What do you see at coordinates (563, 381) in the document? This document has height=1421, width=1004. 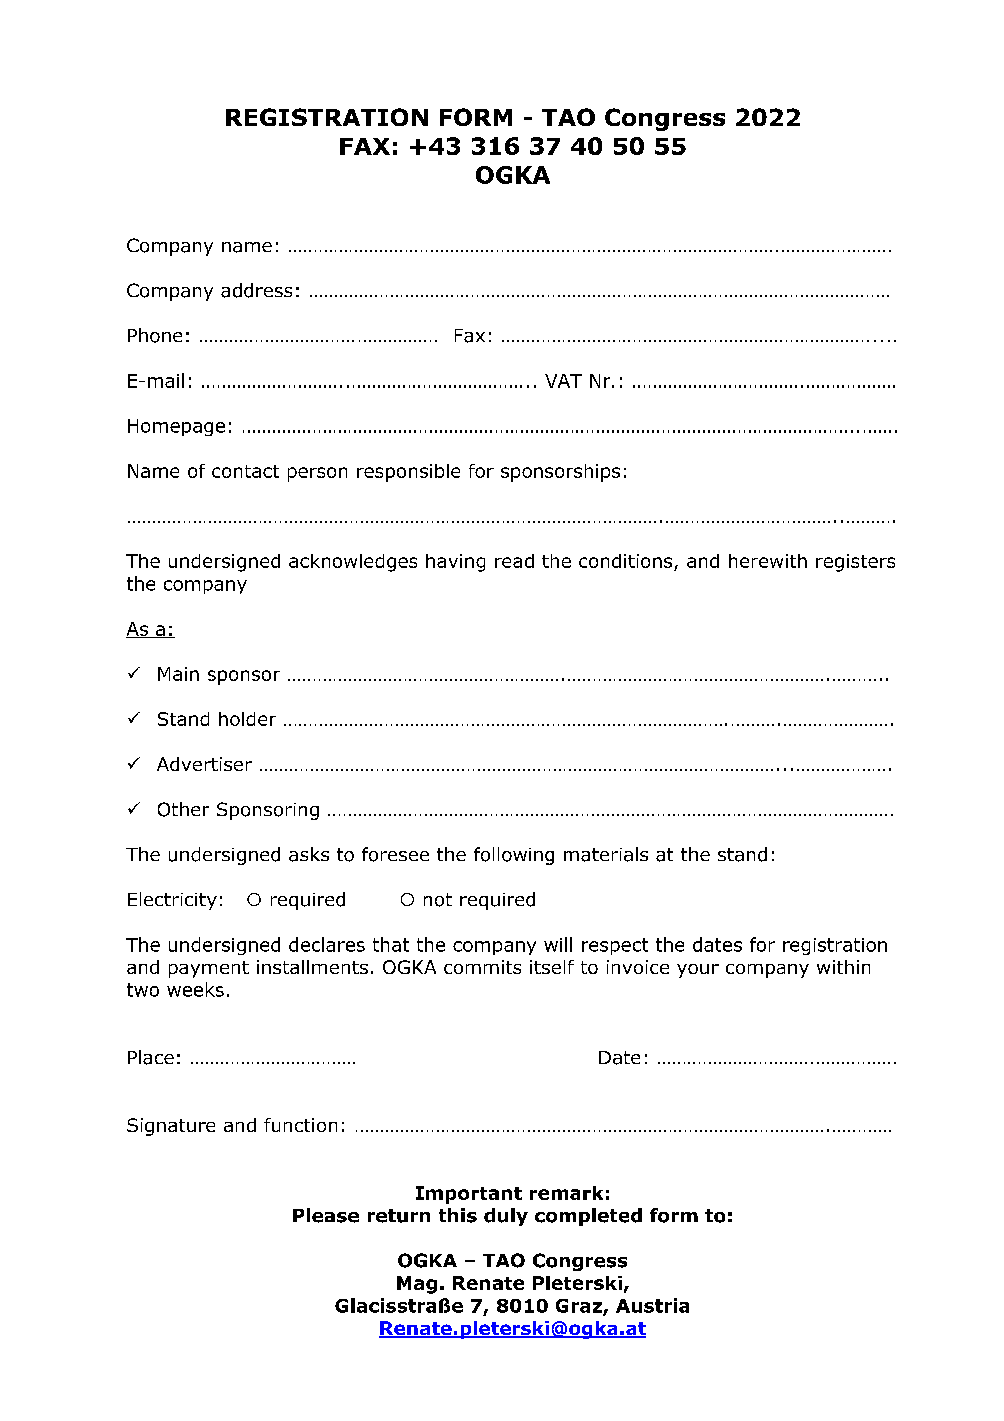 I see `VAT` at bounding box center [563, 381].
